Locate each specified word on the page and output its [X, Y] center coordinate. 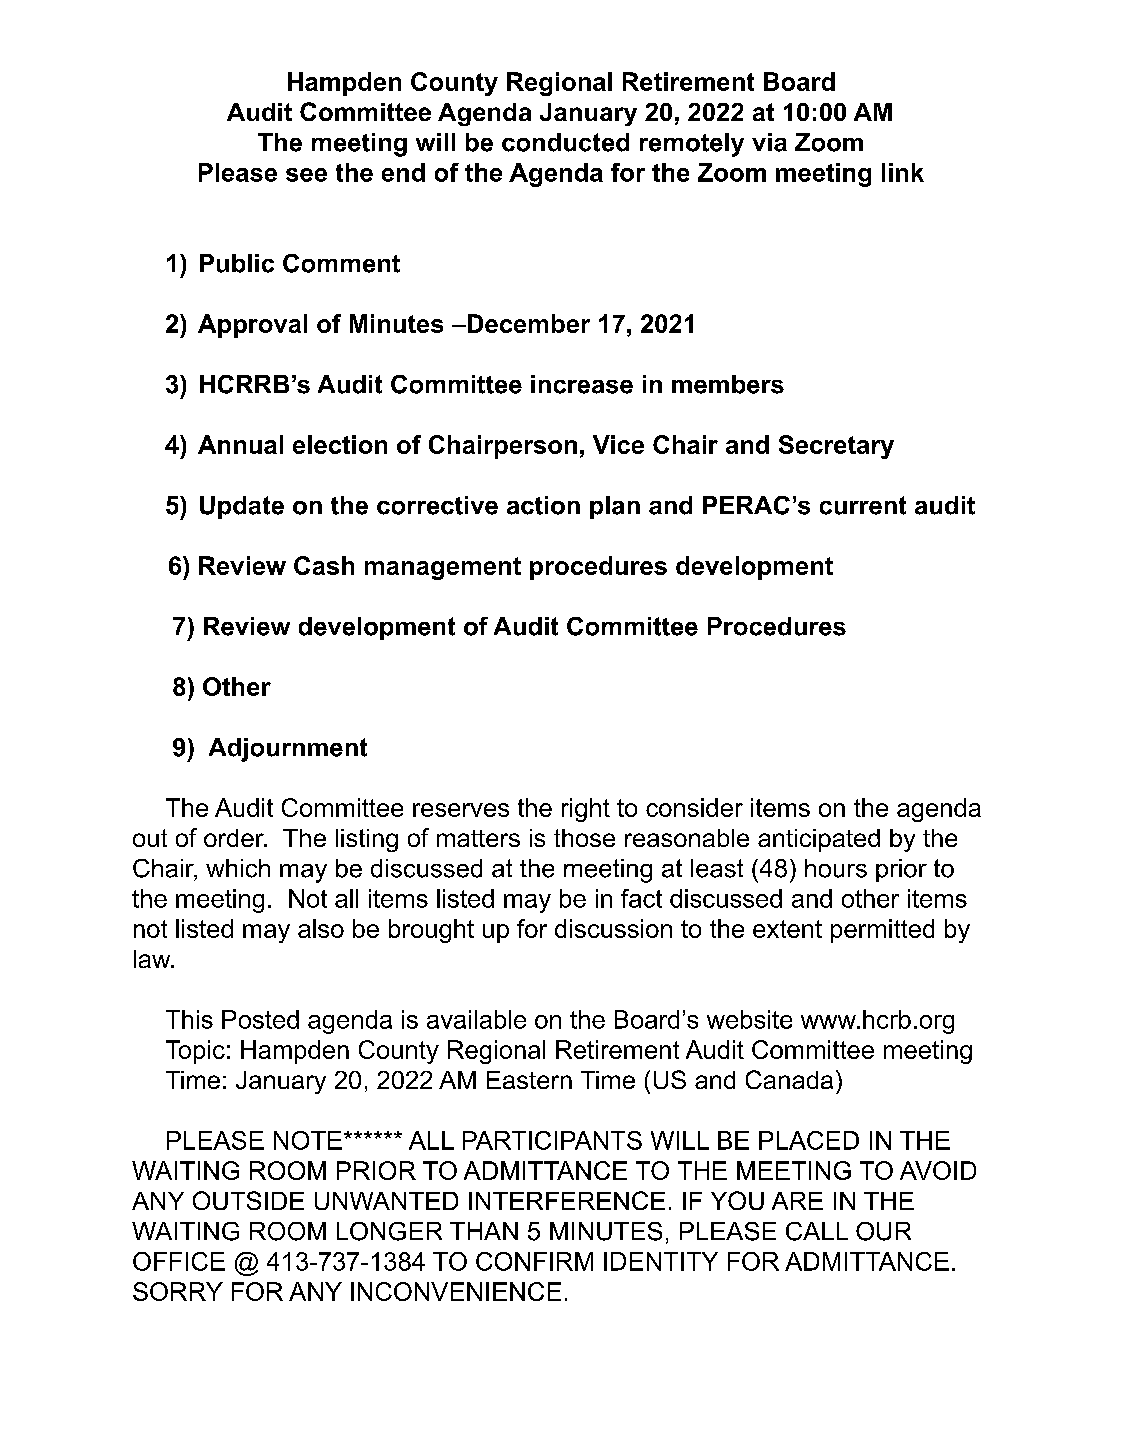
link [903, 172]
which [238, 868]
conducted [565, 142]
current [863, 505]
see [306, 175]
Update [242, 507]
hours [836, 868]
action [543, 505]
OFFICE [179, 1261]
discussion [613, 928]
